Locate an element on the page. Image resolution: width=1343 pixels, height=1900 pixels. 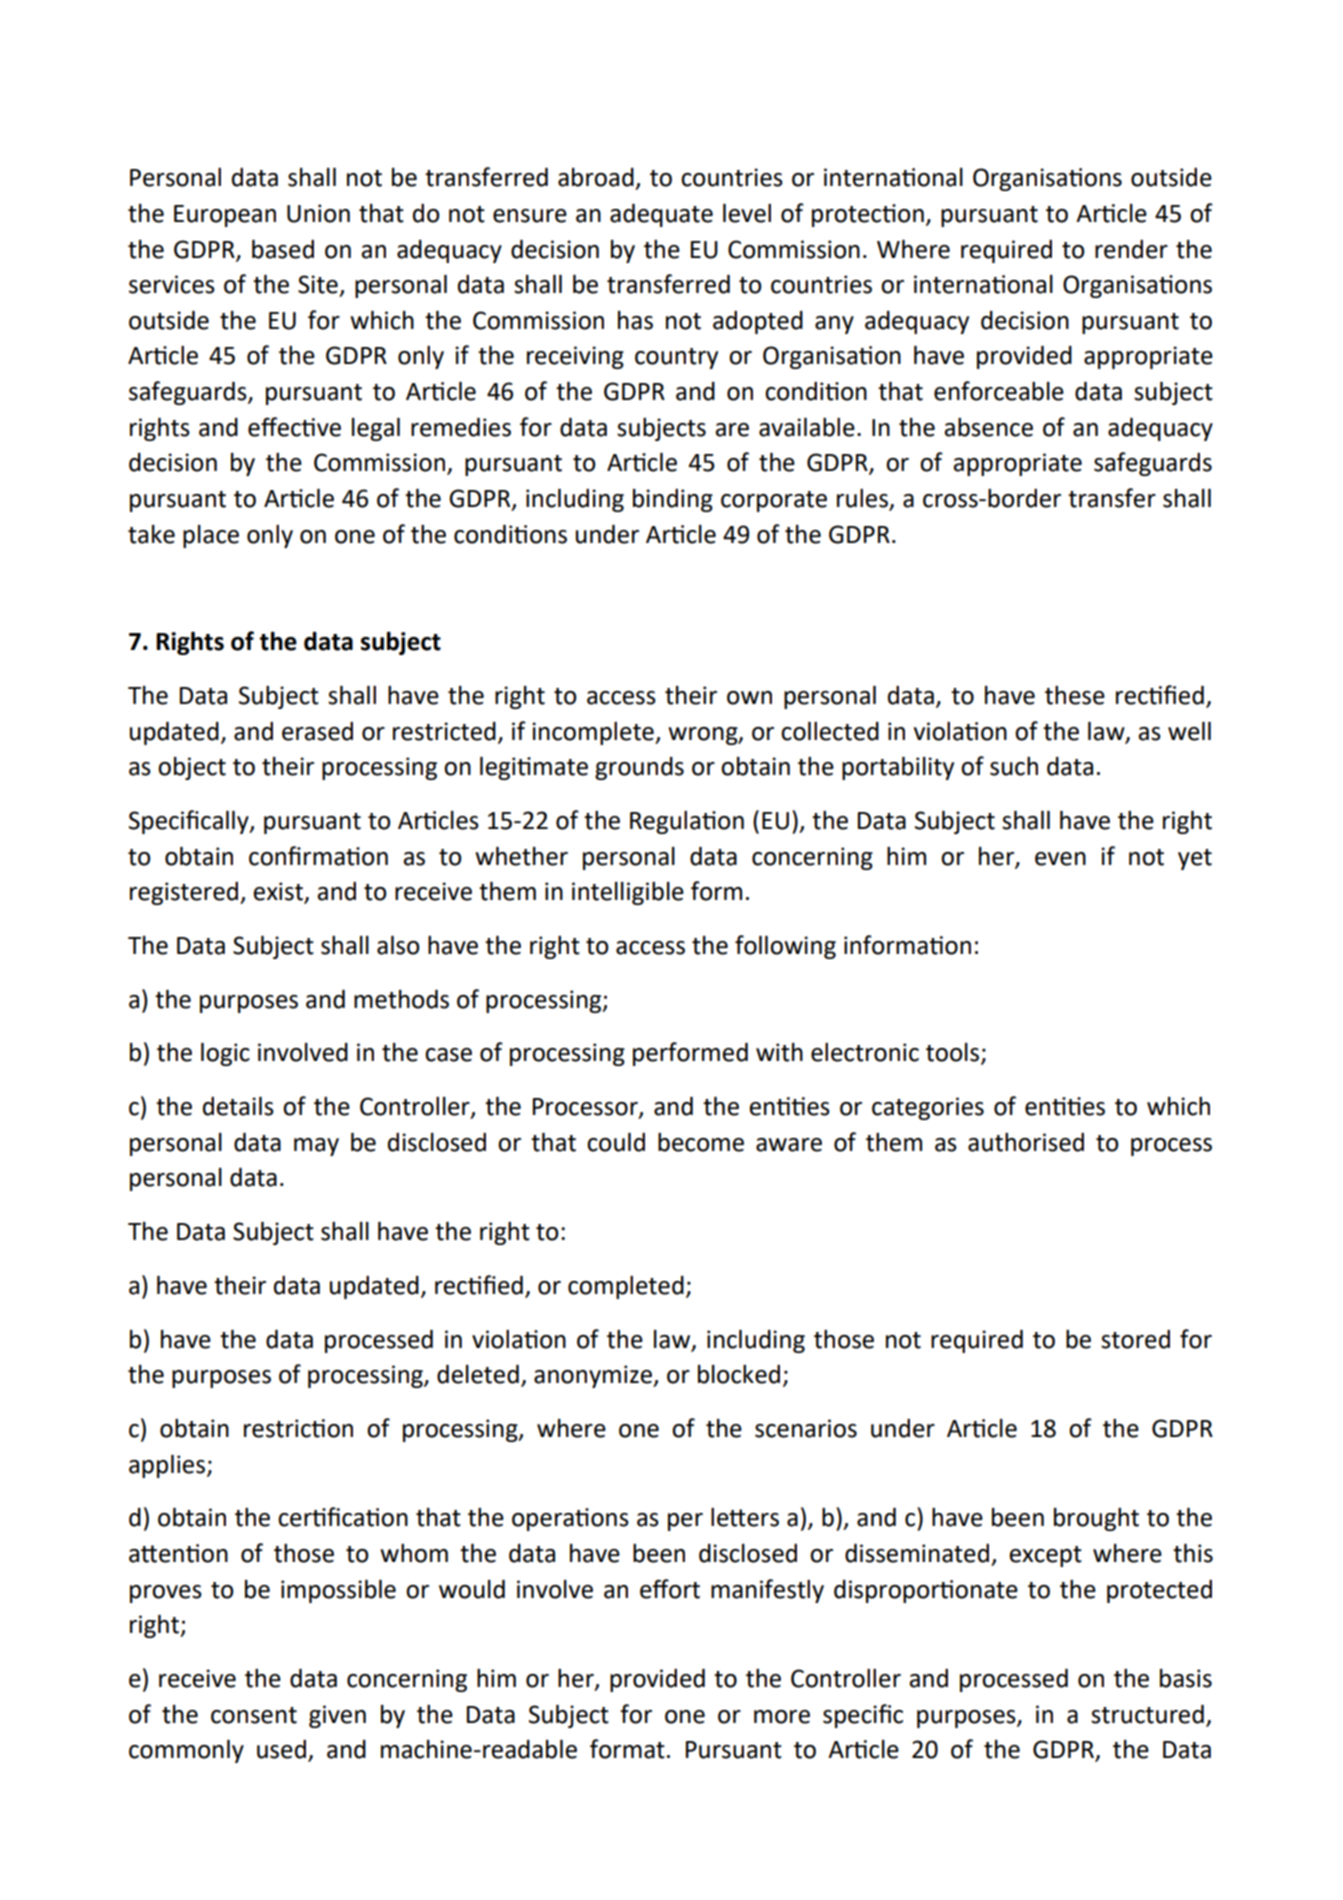
consent is located at coordinates (254, 1715).
